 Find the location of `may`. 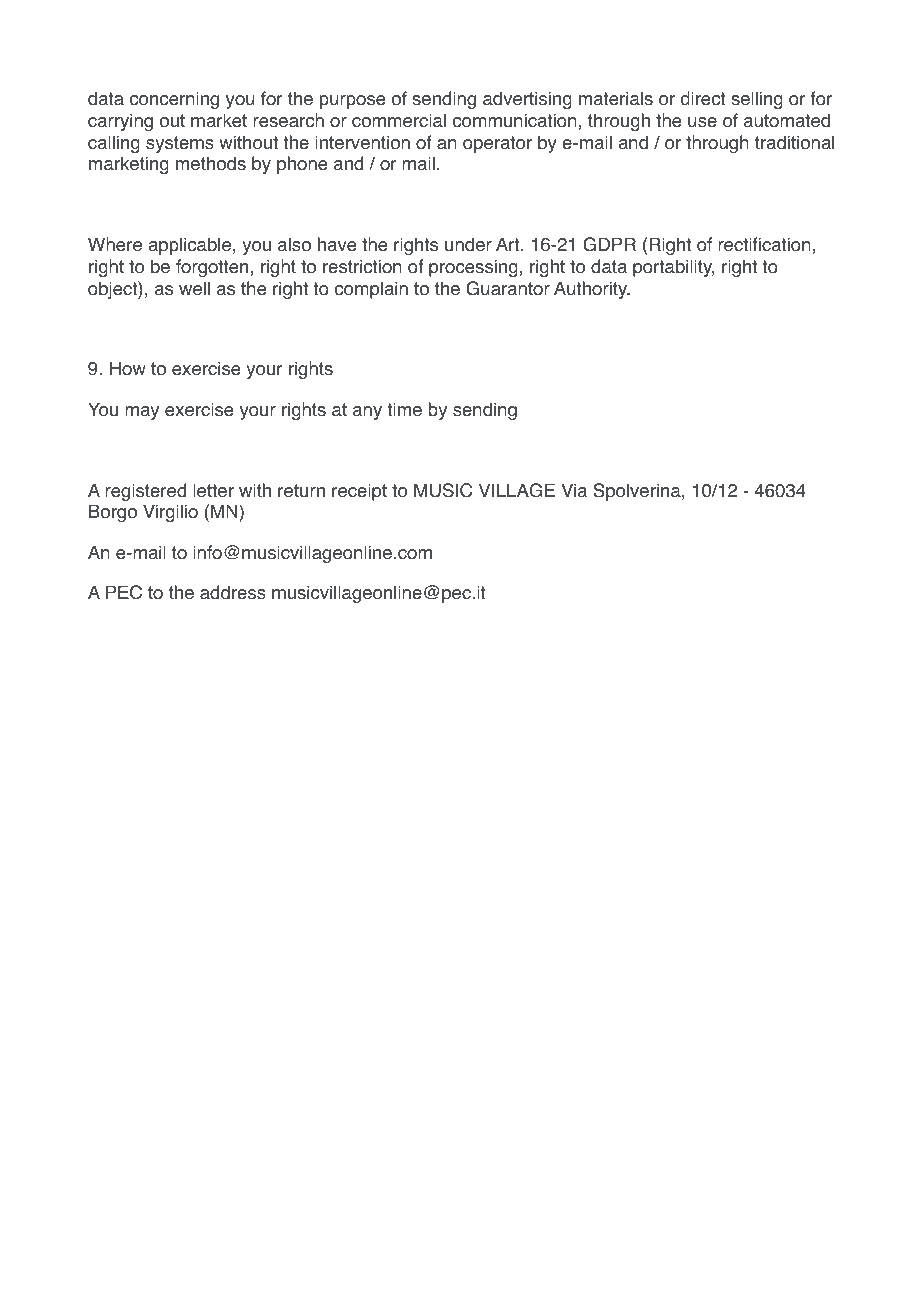

may is located at coordinates (142, 413).
